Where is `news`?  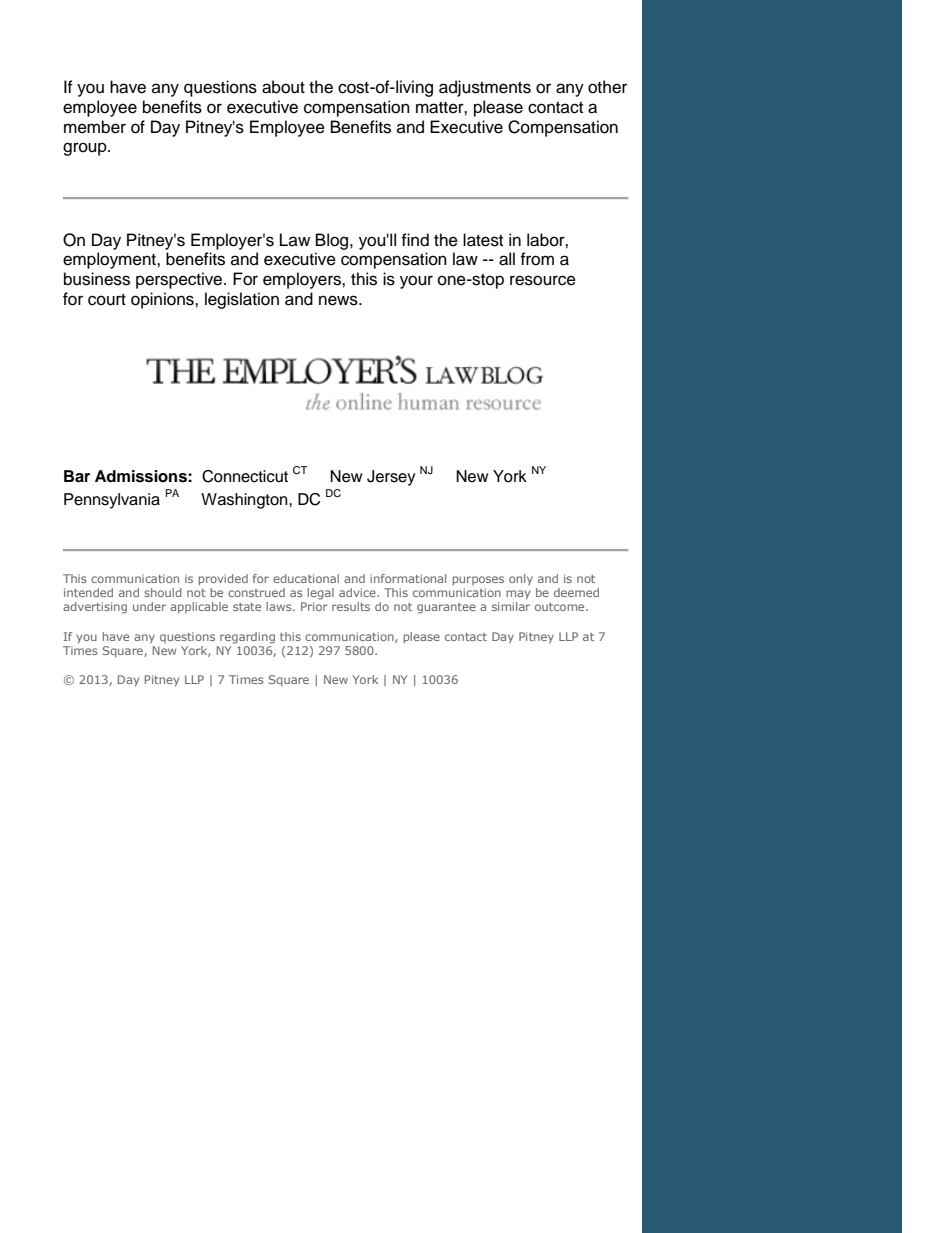
news is located at coordinates (339, 300).
